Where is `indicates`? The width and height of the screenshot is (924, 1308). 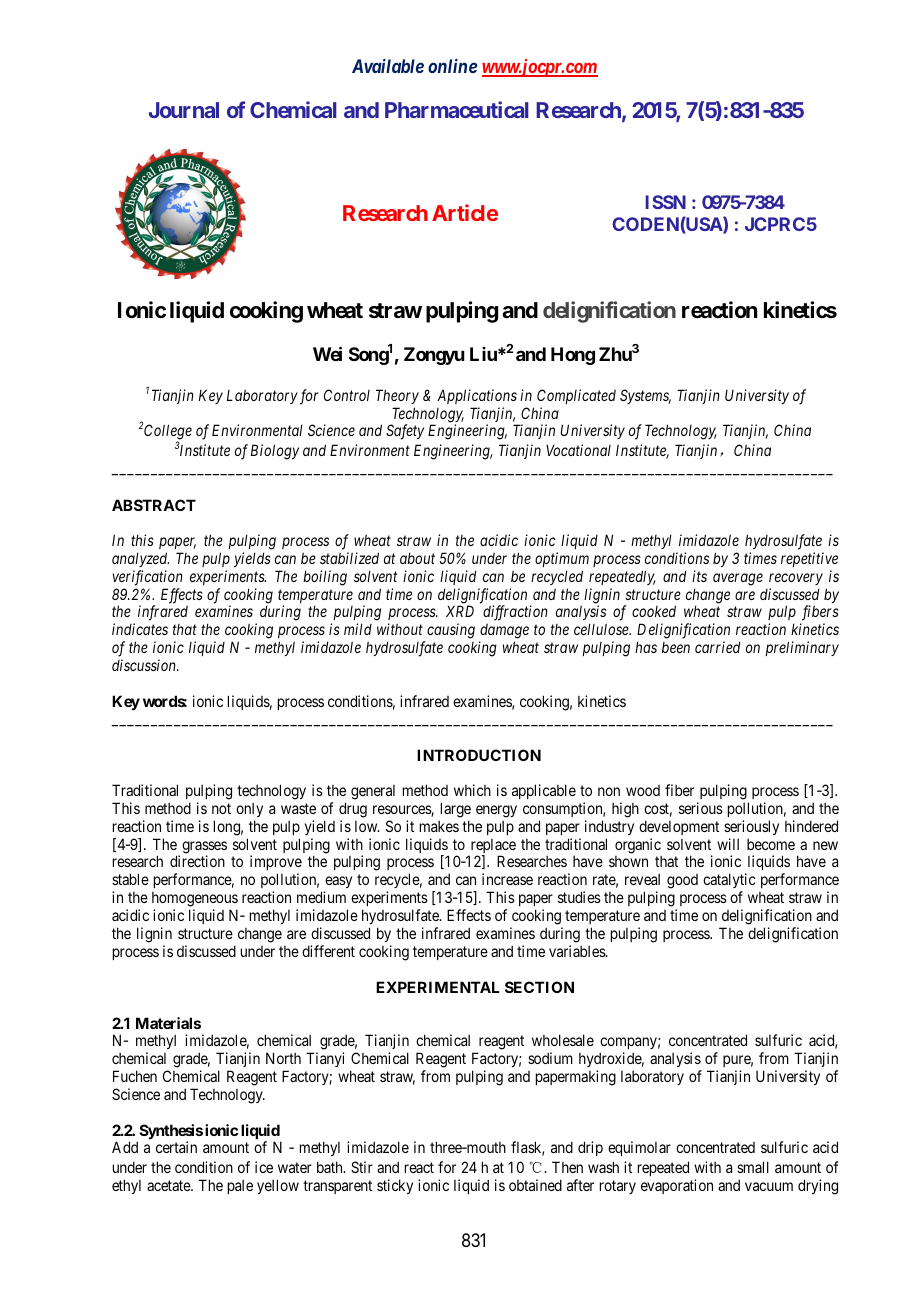
indicates is located at coordinates (140, 629).
